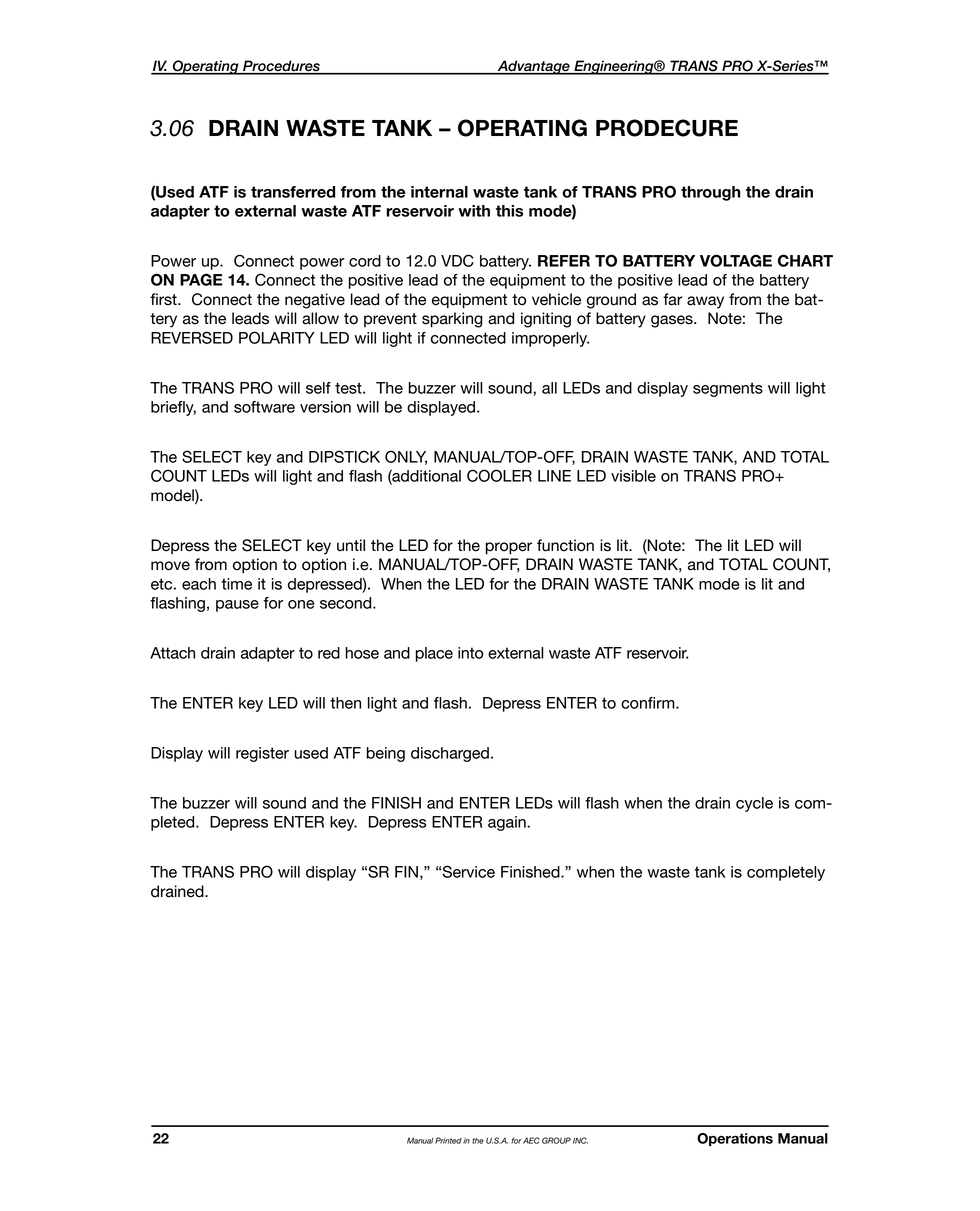  Describe the element at coordinates (531, 1140) in the page. I see `AEC` at that location.
